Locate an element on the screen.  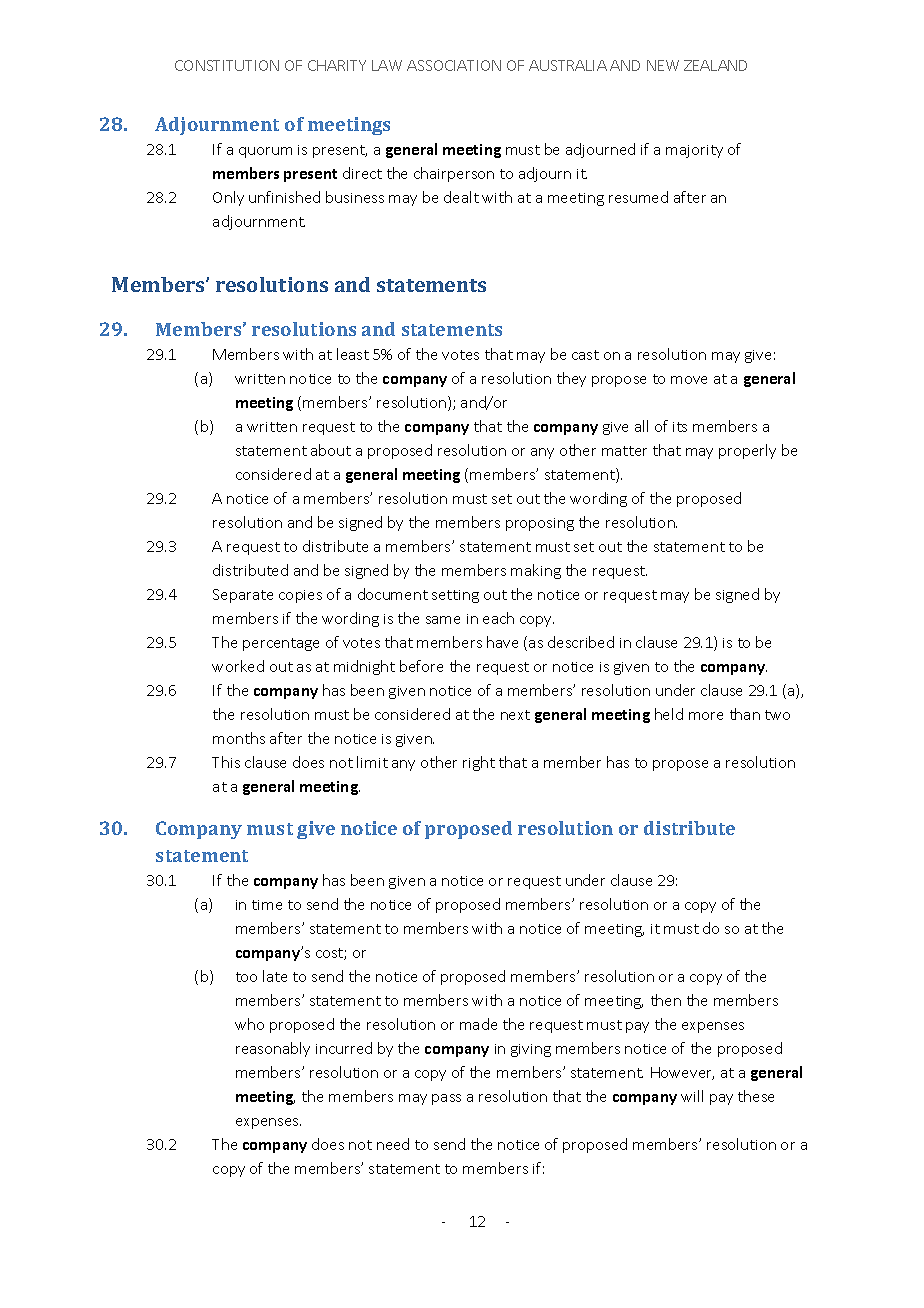
CHARITY is located at coordinates (337, 65).
